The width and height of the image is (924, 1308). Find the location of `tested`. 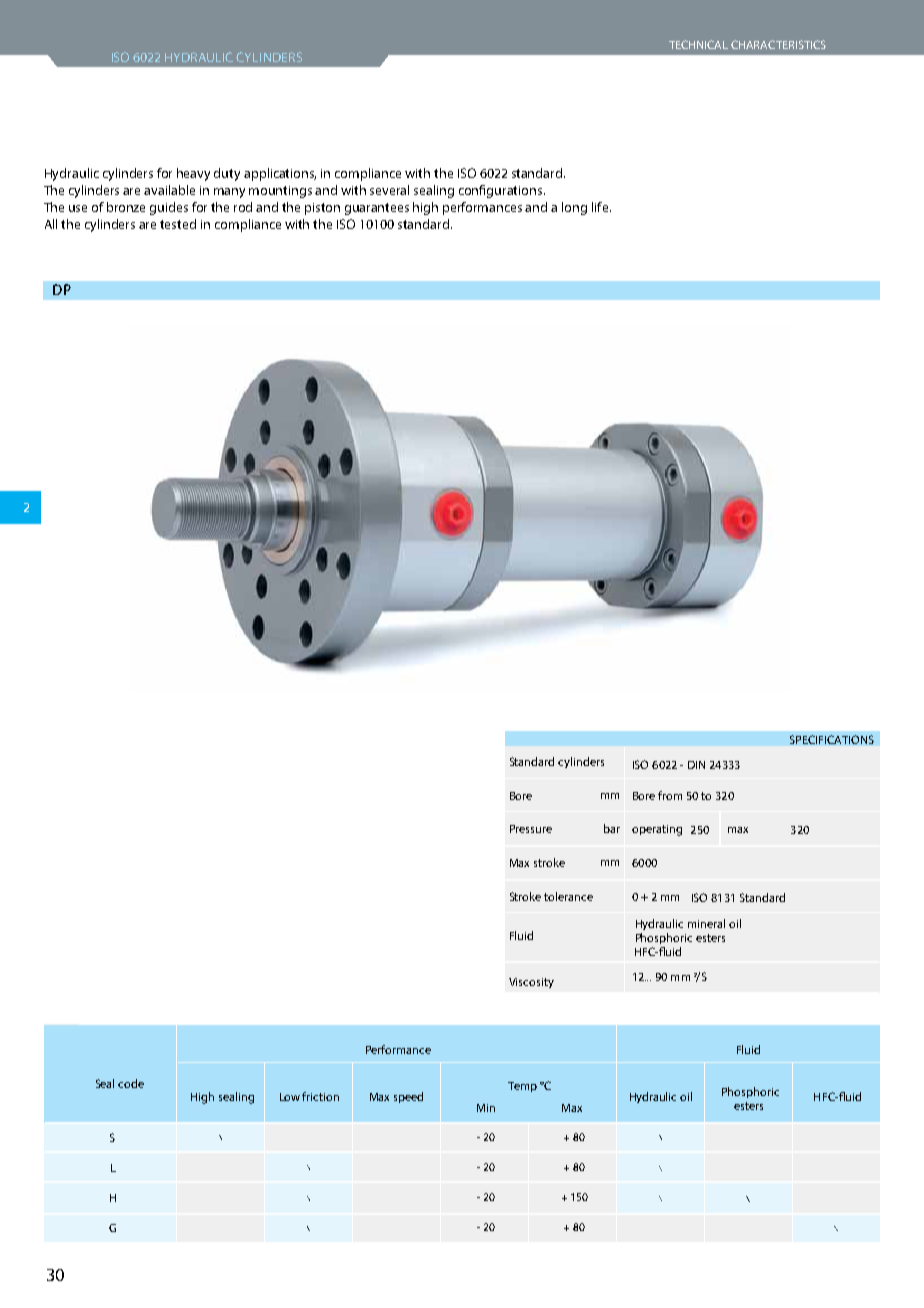

tested is located at coordinates (178, 224).
